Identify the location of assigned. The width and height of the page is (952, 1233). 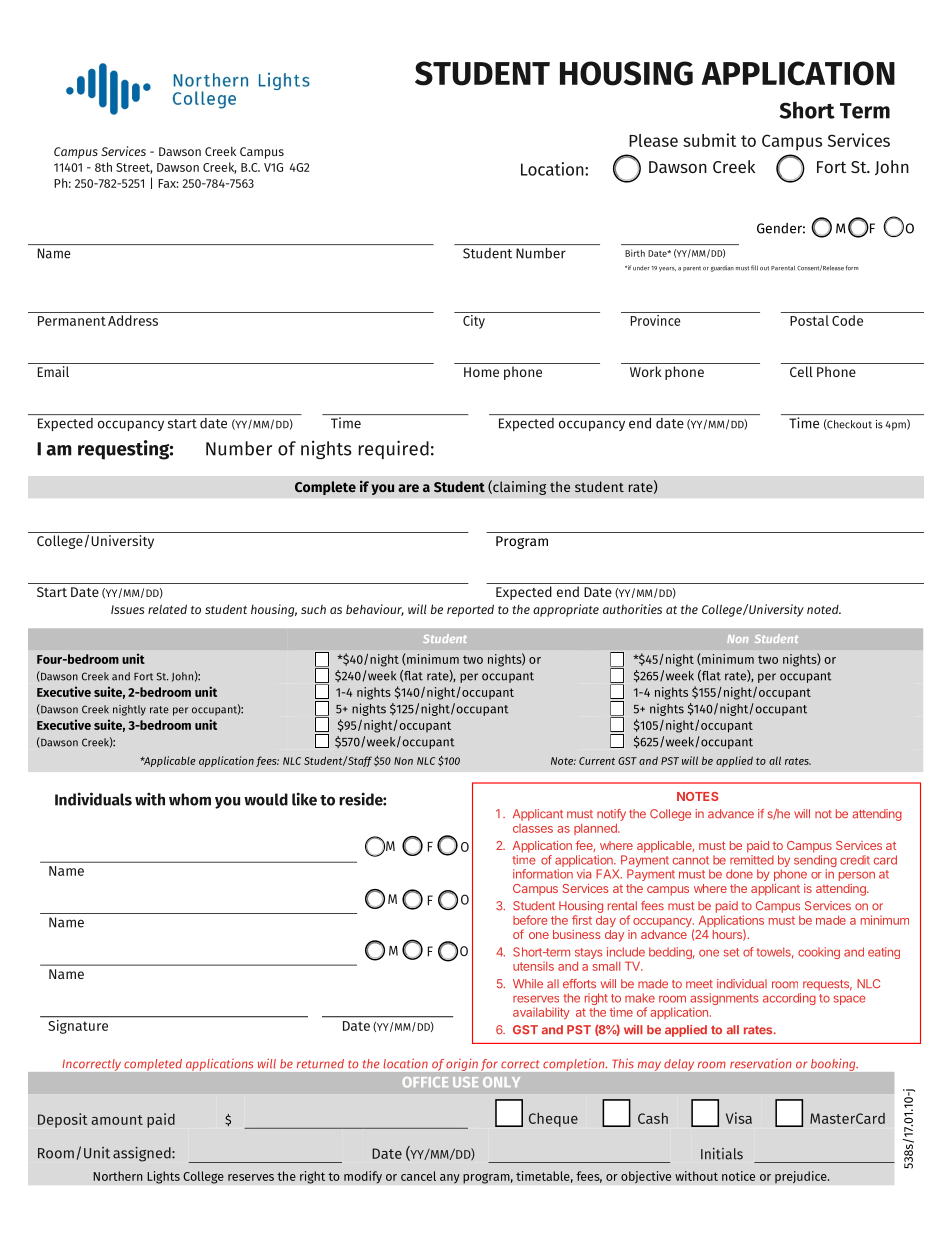
(143, 1154).
